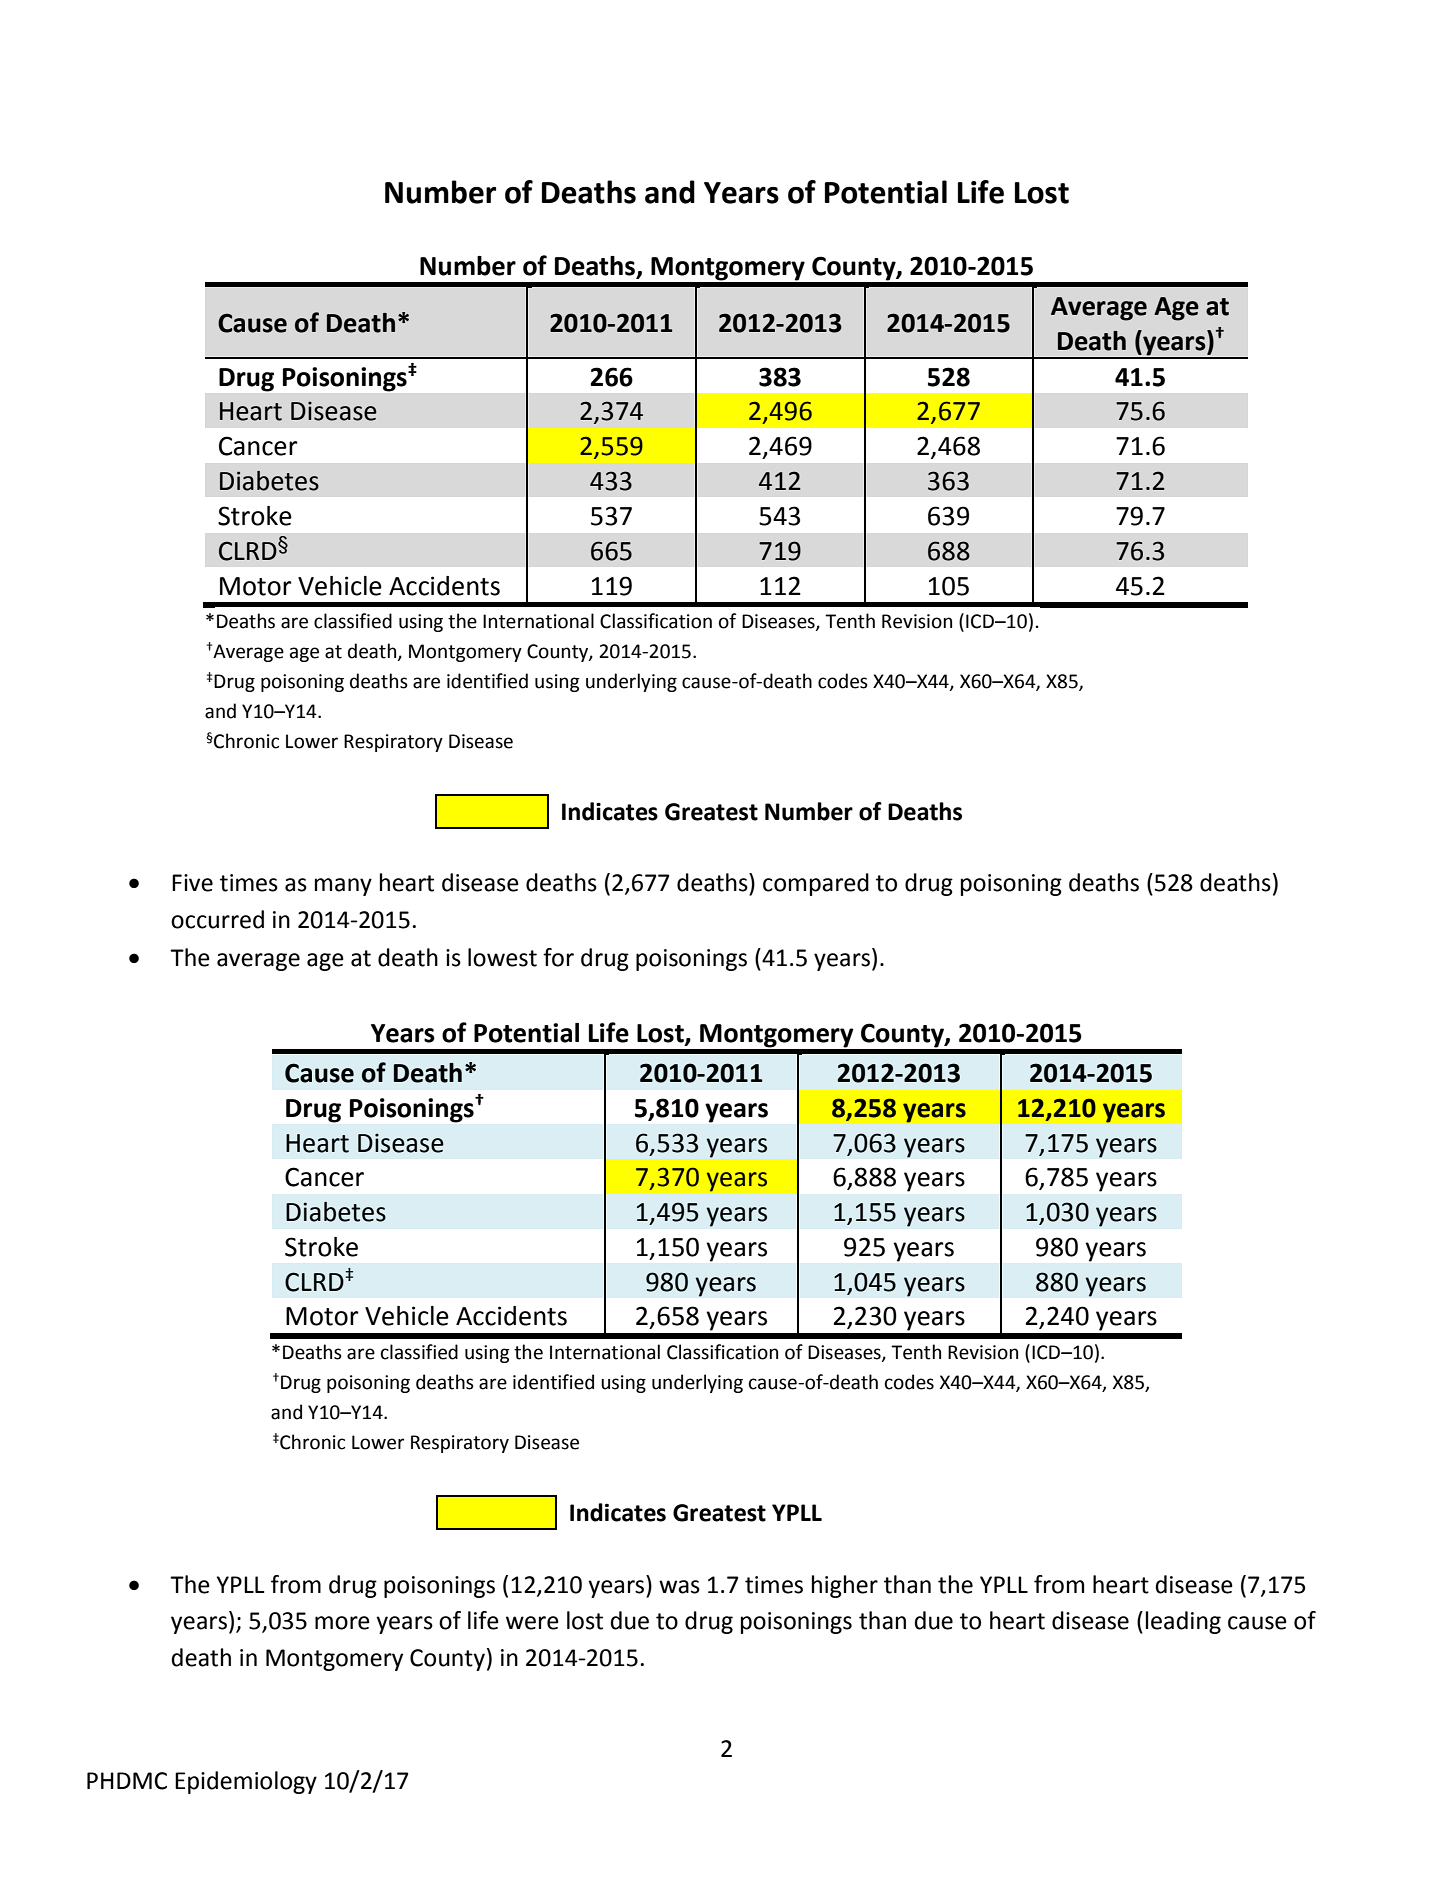 The image size is (1453, 1881). Describe the element at coordinates (558, 957) in the image. I see `for` at that location.
